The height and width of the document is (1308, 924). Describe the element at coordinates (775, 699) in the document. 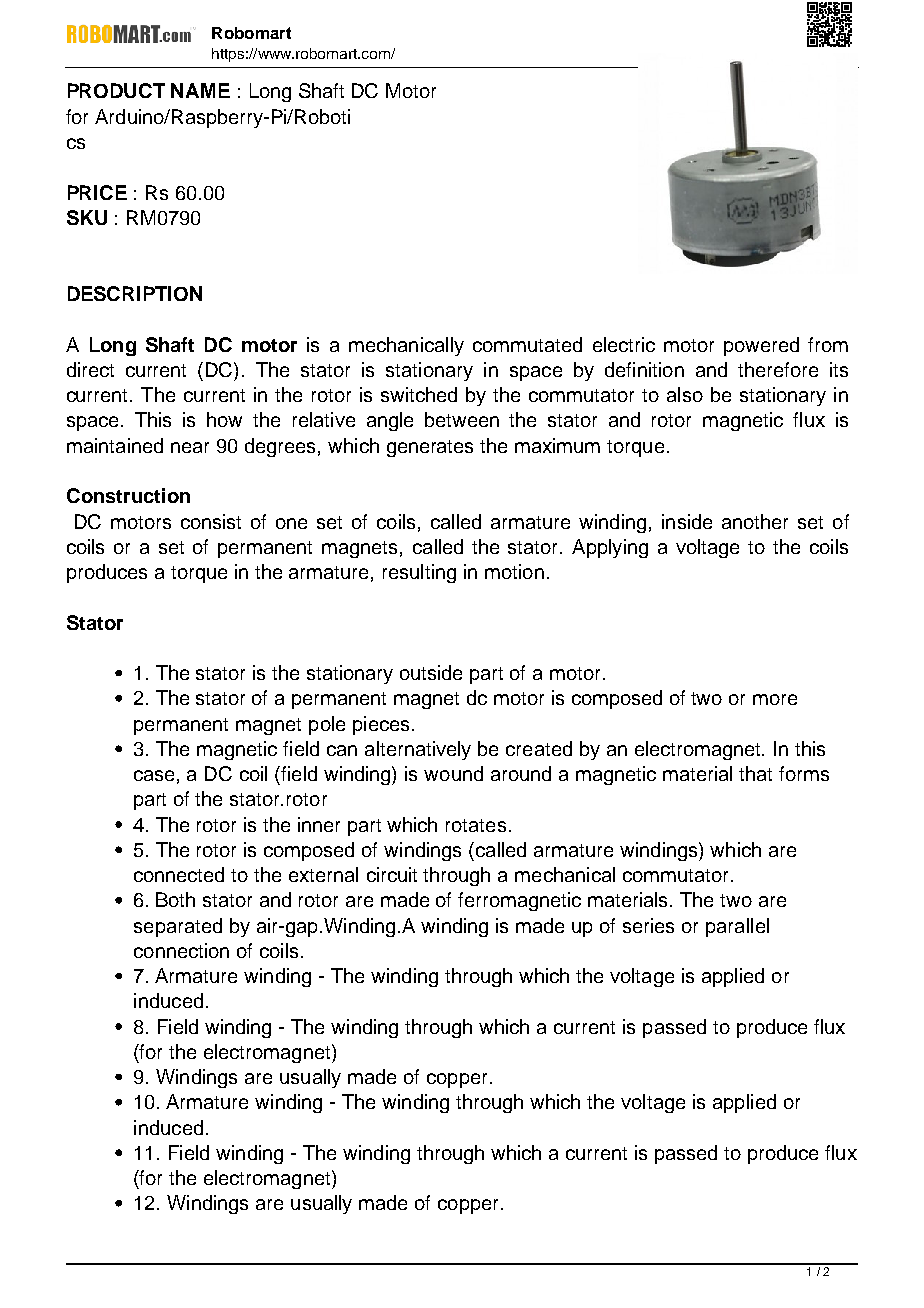

I see `more` at that location.
